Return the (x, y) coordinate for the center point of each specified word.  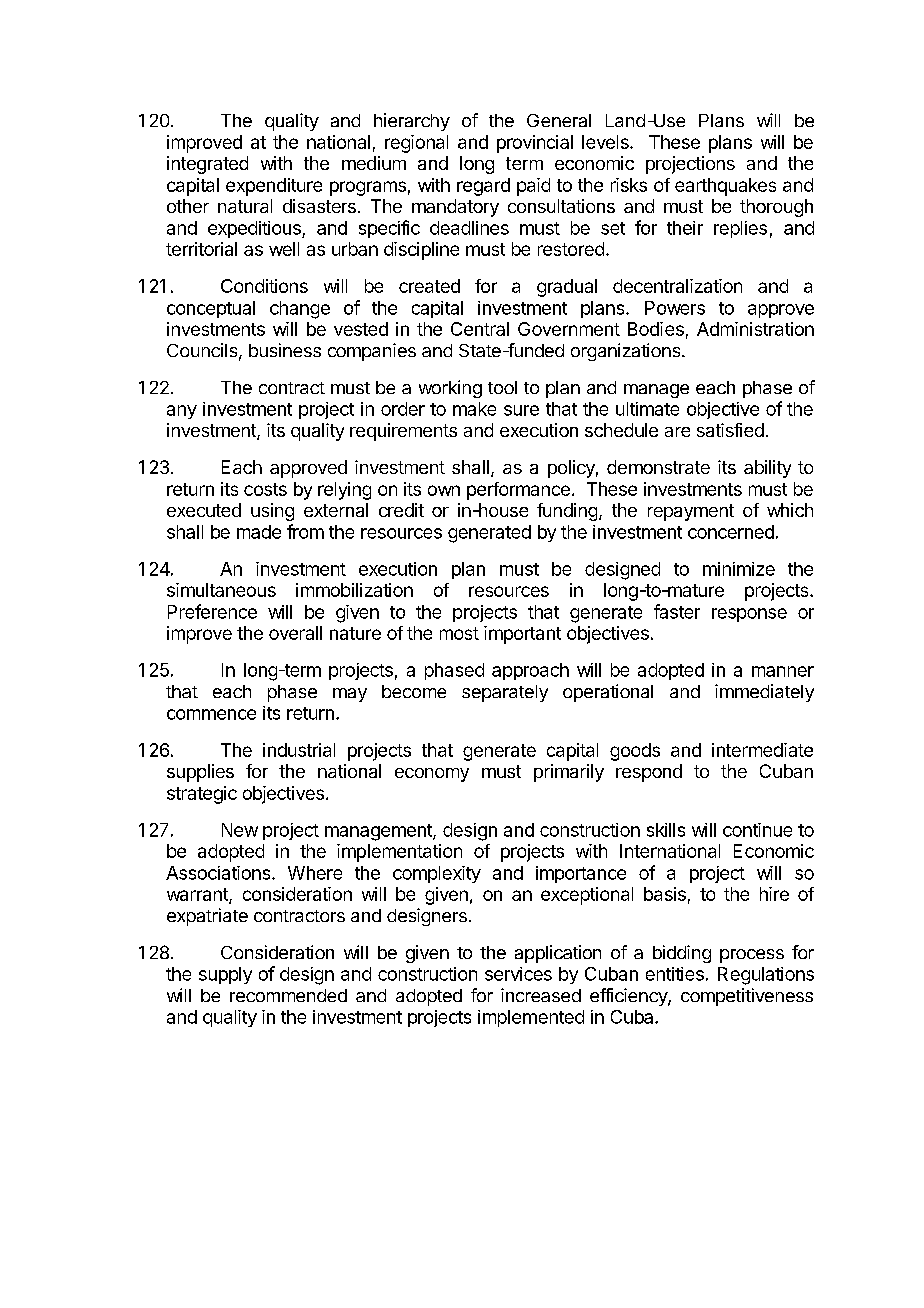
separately (505, 693)
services (518, 974)
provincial (535, 144)
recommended (288, 995)
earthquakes (725, 187)
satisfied (730, 430)
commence (211, 714)
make (474, 409)
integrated (207, 165)
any (182, 412)
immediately (764, 693)
